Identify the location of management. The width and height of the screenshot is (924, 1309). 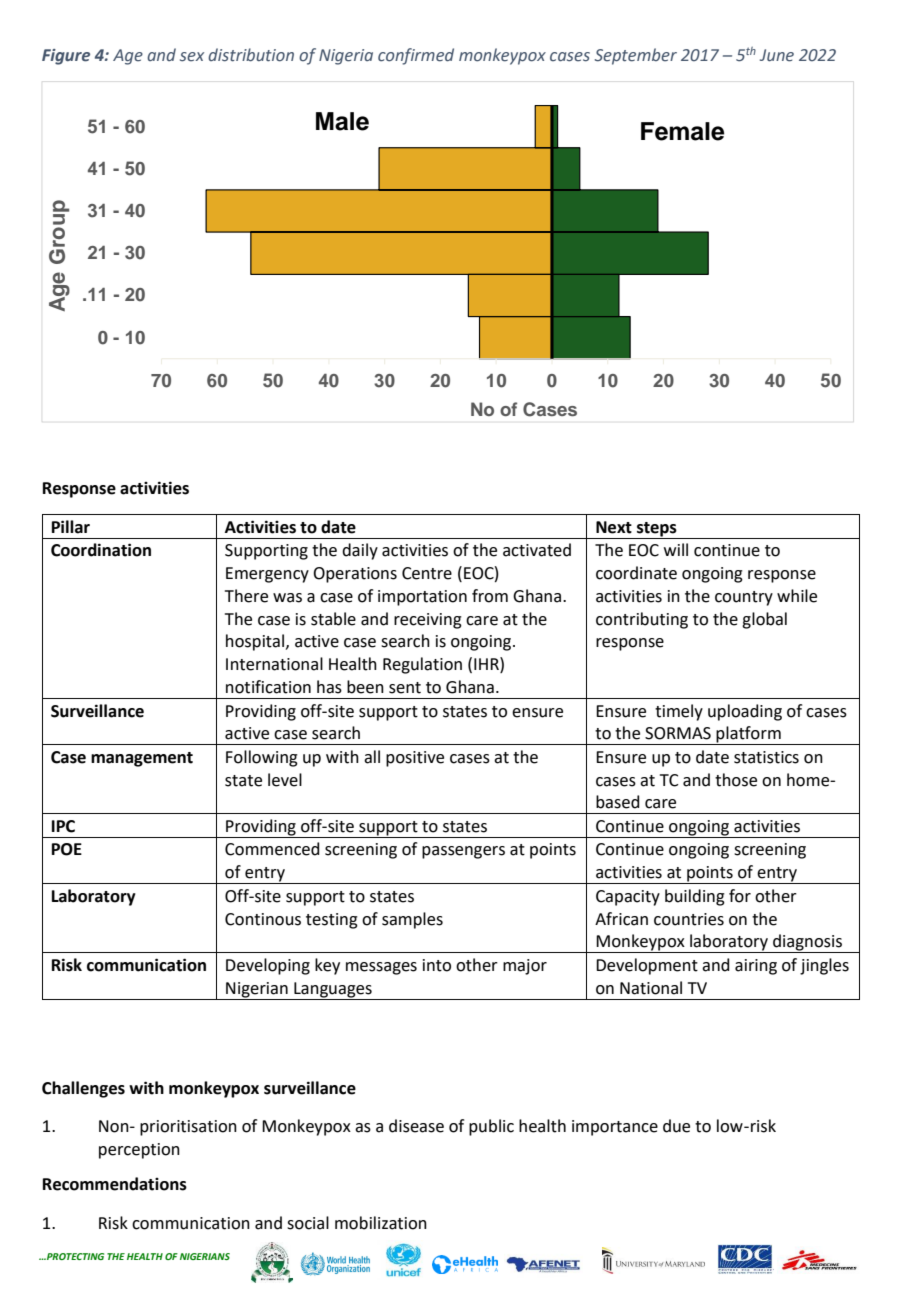
(142, 759).
